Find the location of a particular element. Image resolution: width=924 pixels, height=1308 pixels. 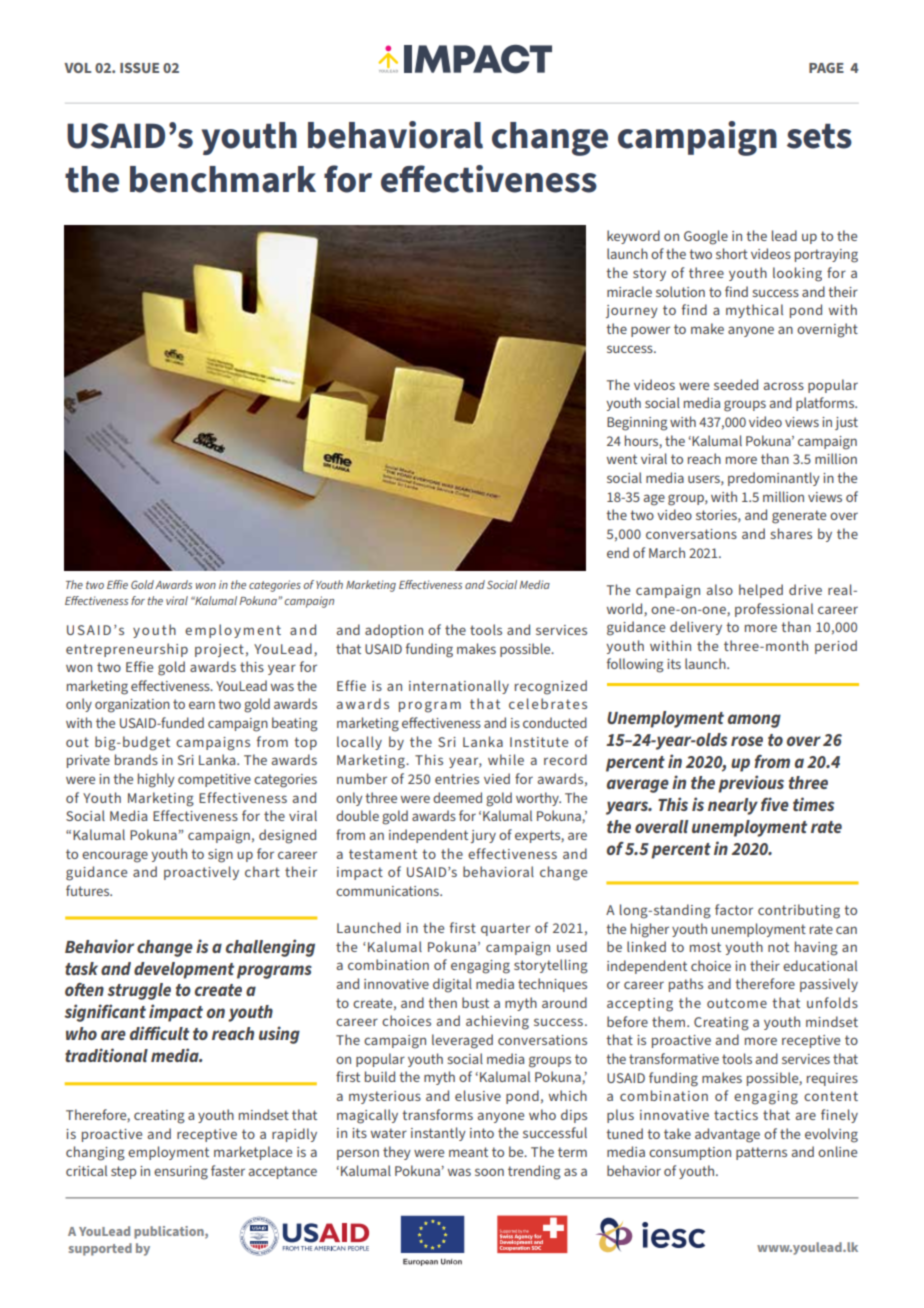

keyword is located at coordinates (633, 237).
